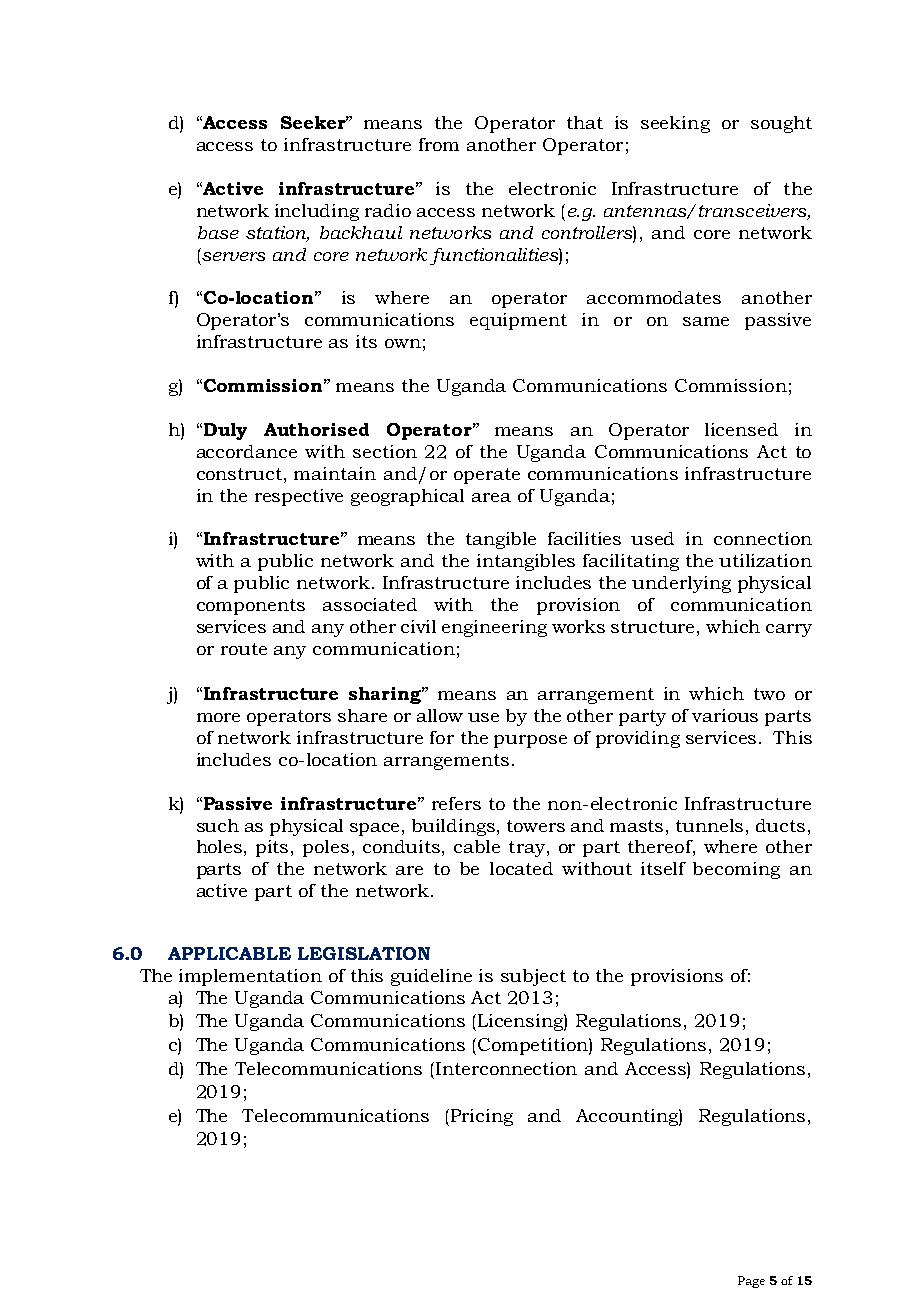 This page has height=1308, width=924. Describe the element at coordinates (725, 715) in the page. I see `various` at that location.
